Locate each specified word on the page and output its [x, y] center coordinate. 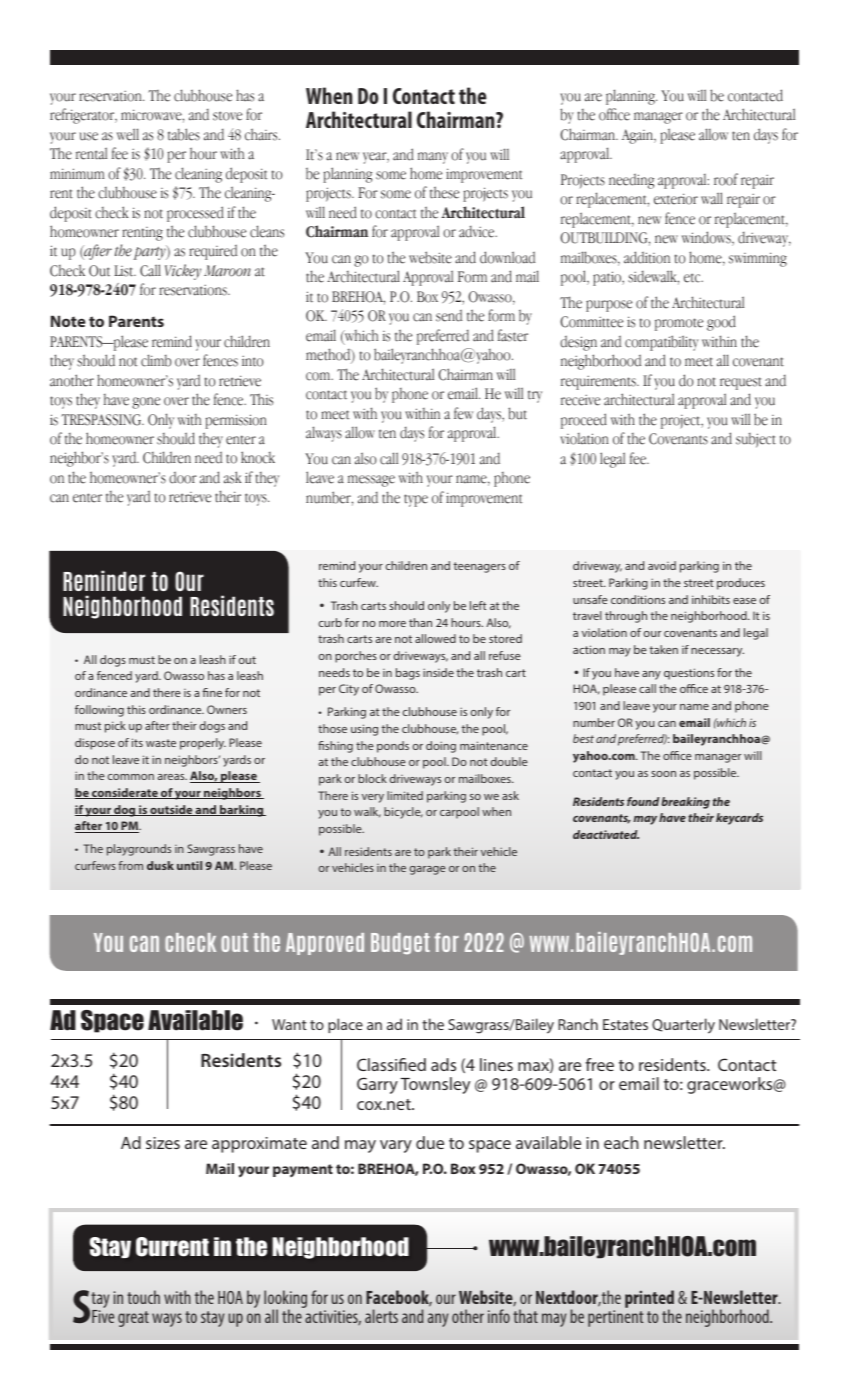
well [128, 134]
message [371, 481]
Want [289, 1024]
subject [756, 440]
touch [143, 1297]
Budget [400, 943]
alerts [381, 1316]
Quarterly [683, 1026]
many [433, 158]
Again [638, 136]
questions [689, 674]
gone [146, 403]
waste [161, 743]
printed [649, 1300]
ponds [393, 747]
